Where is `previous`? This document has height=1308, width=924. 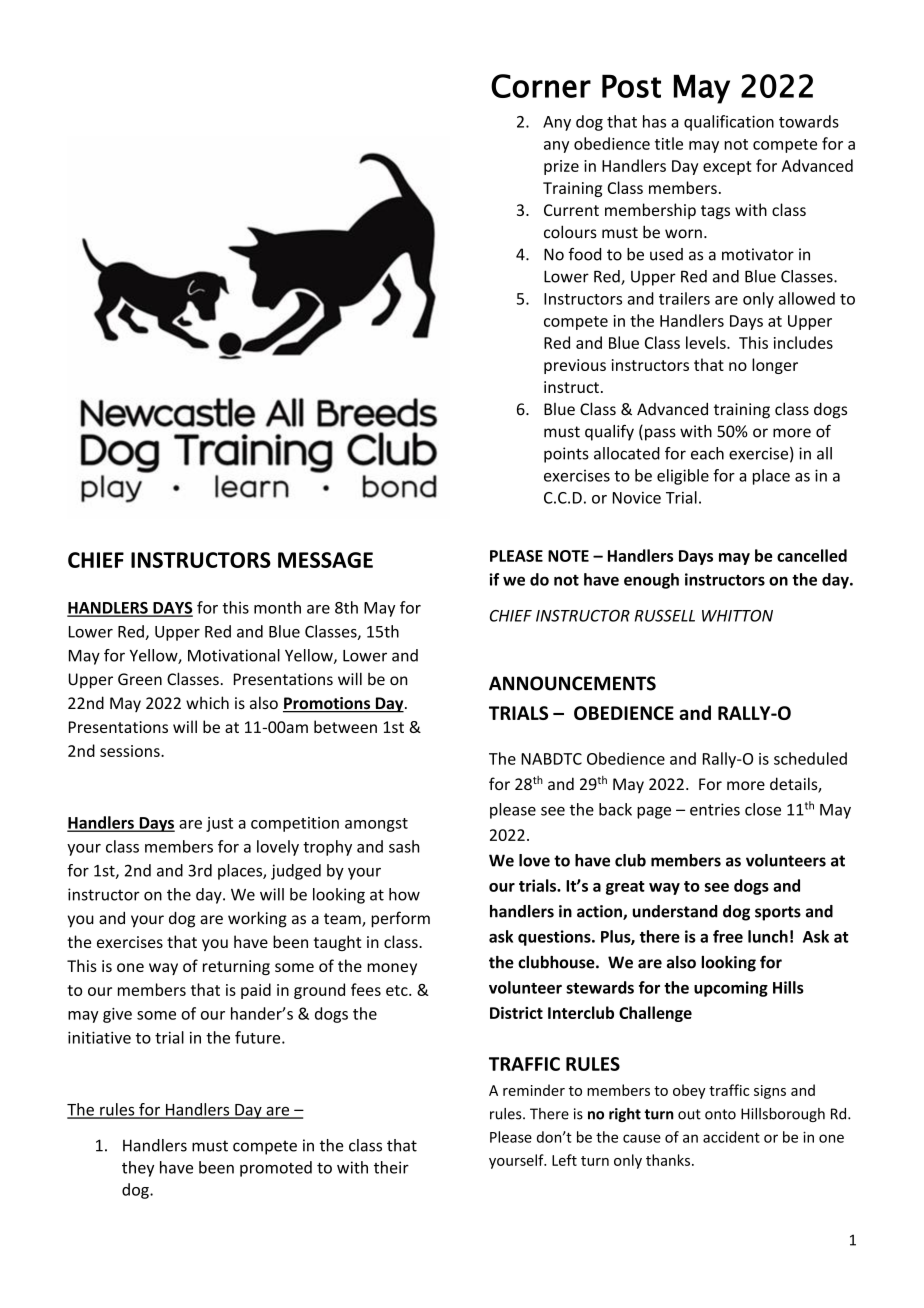
previous is located at coordinates (575, 366).
